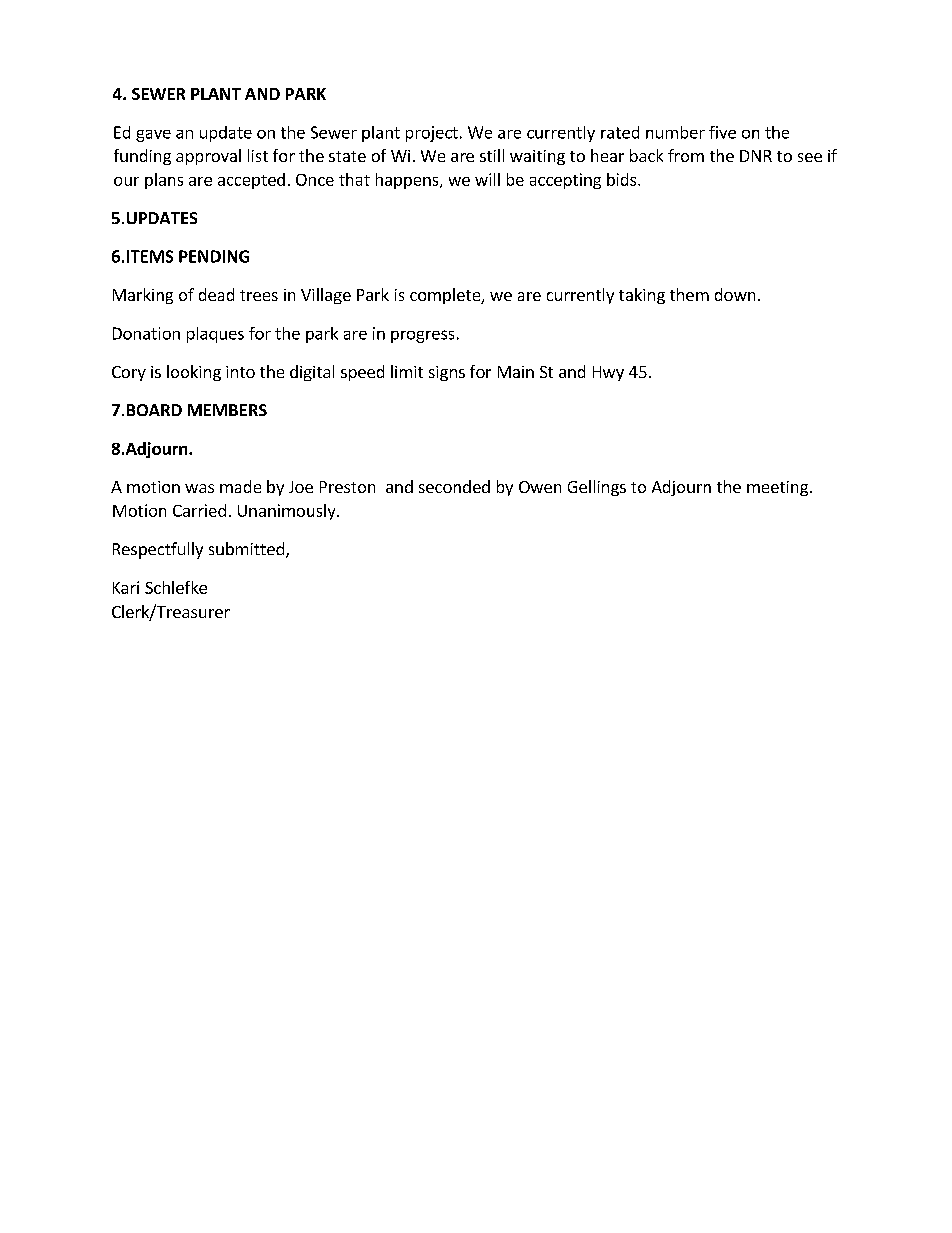 This screenshot has height=1233, width=952. What do you see at coordinates (208, 157) in the screenshot?
I see `approval` at bounding box center [208, 157].
